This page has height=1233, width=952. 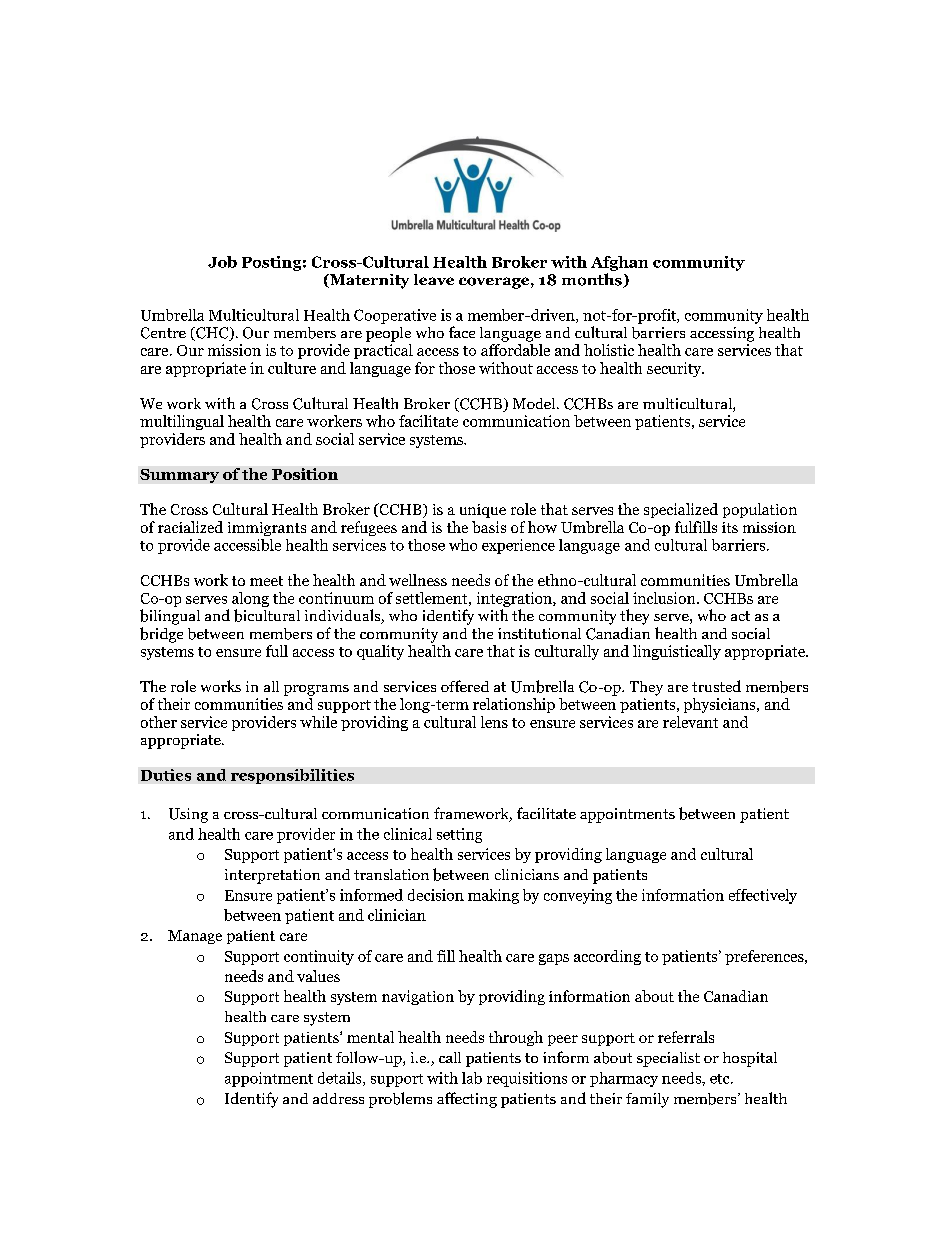 I want to click on offered, so click(x=465, y=686).
